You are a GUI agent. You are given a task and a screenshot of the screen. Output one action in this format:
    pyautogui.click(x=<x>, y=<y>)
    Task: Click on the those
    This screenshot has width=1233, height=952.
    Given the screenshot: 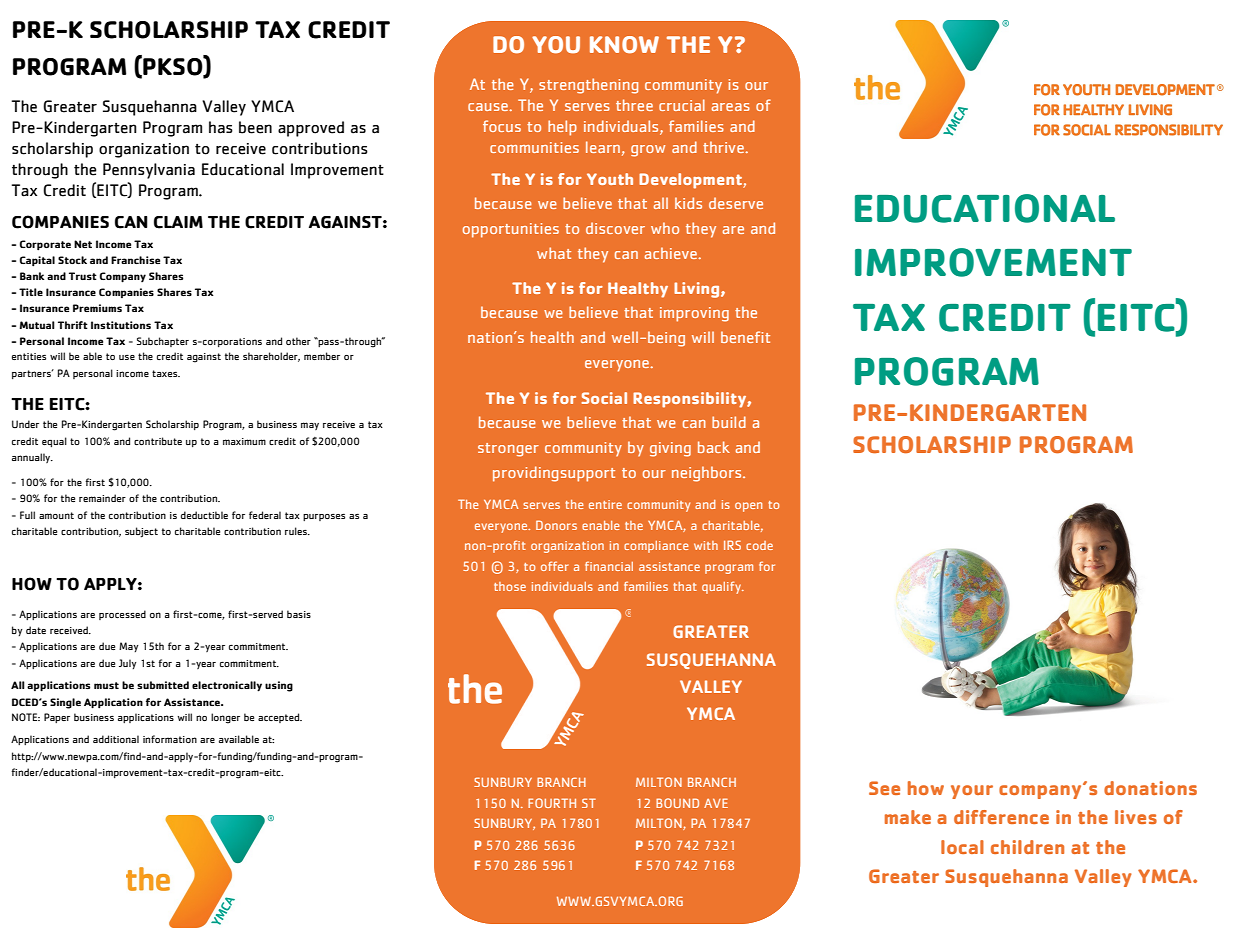 What is the action you would take?
    pyautogui.click(x=510, y=586)
